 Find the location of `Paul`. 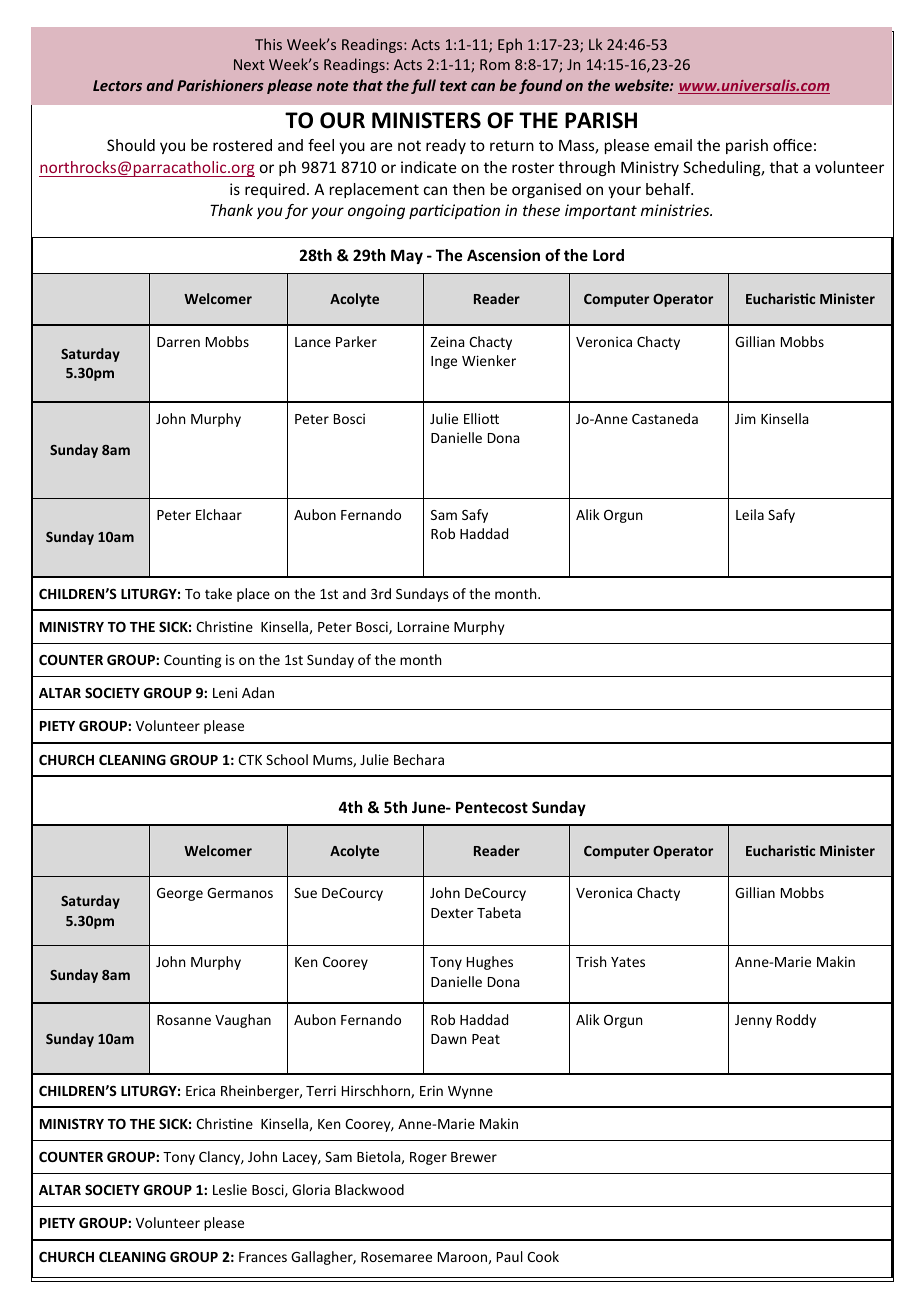

Paul is located at coordinates (510, 1256).
